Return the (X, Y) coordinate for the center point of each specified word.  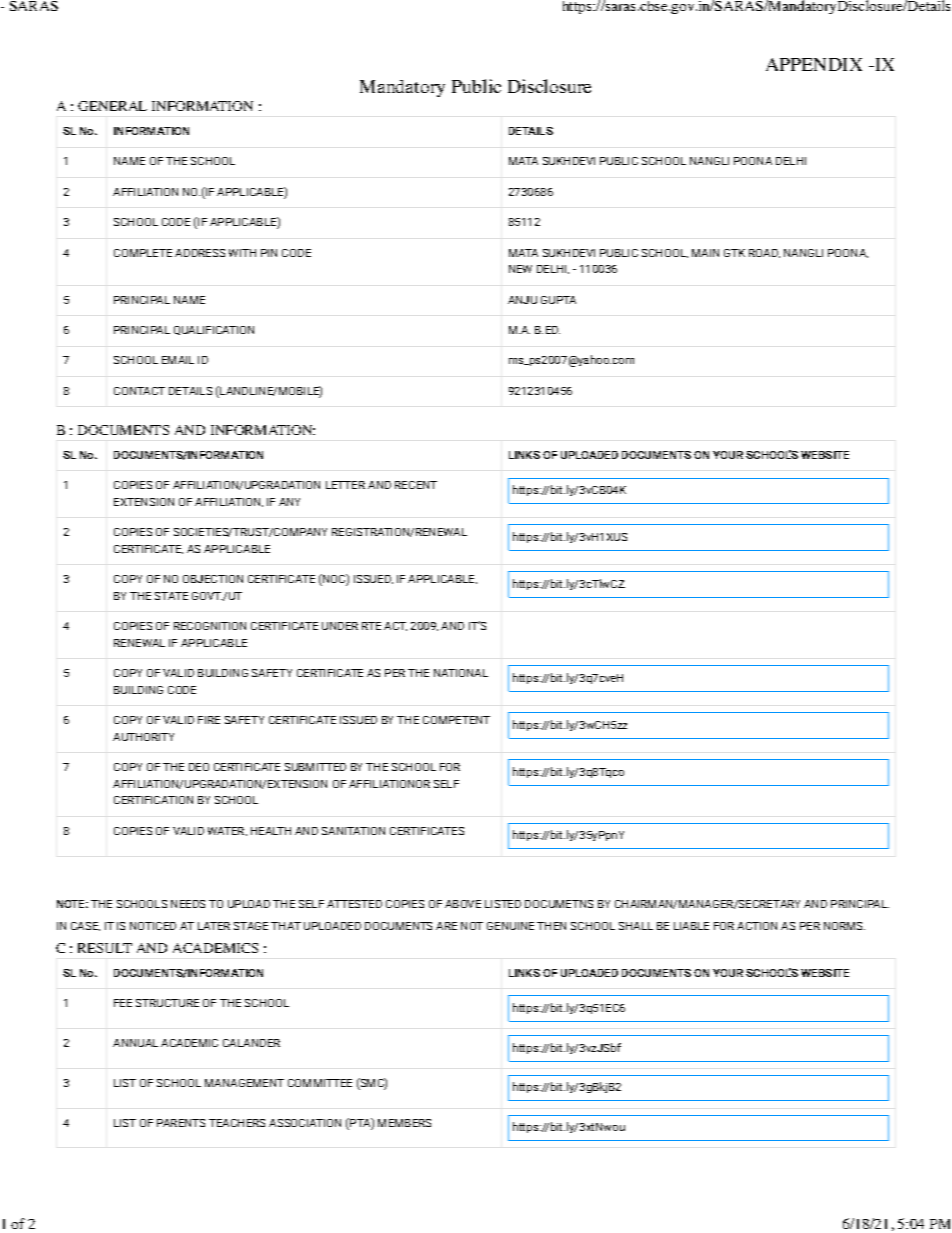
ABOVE (463, 904)
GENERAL (112, 106)
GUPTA (558, 300)
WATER (227, 831)
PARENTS (181, 1123)
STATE (171, 596)
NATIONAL (461, 673)
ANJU (522, 300)
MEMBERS (404, 1123)
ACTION (757, 926)
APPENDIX (814, 64)
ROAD (764, 253)
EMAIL (178, 360)
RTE (371, 626)
